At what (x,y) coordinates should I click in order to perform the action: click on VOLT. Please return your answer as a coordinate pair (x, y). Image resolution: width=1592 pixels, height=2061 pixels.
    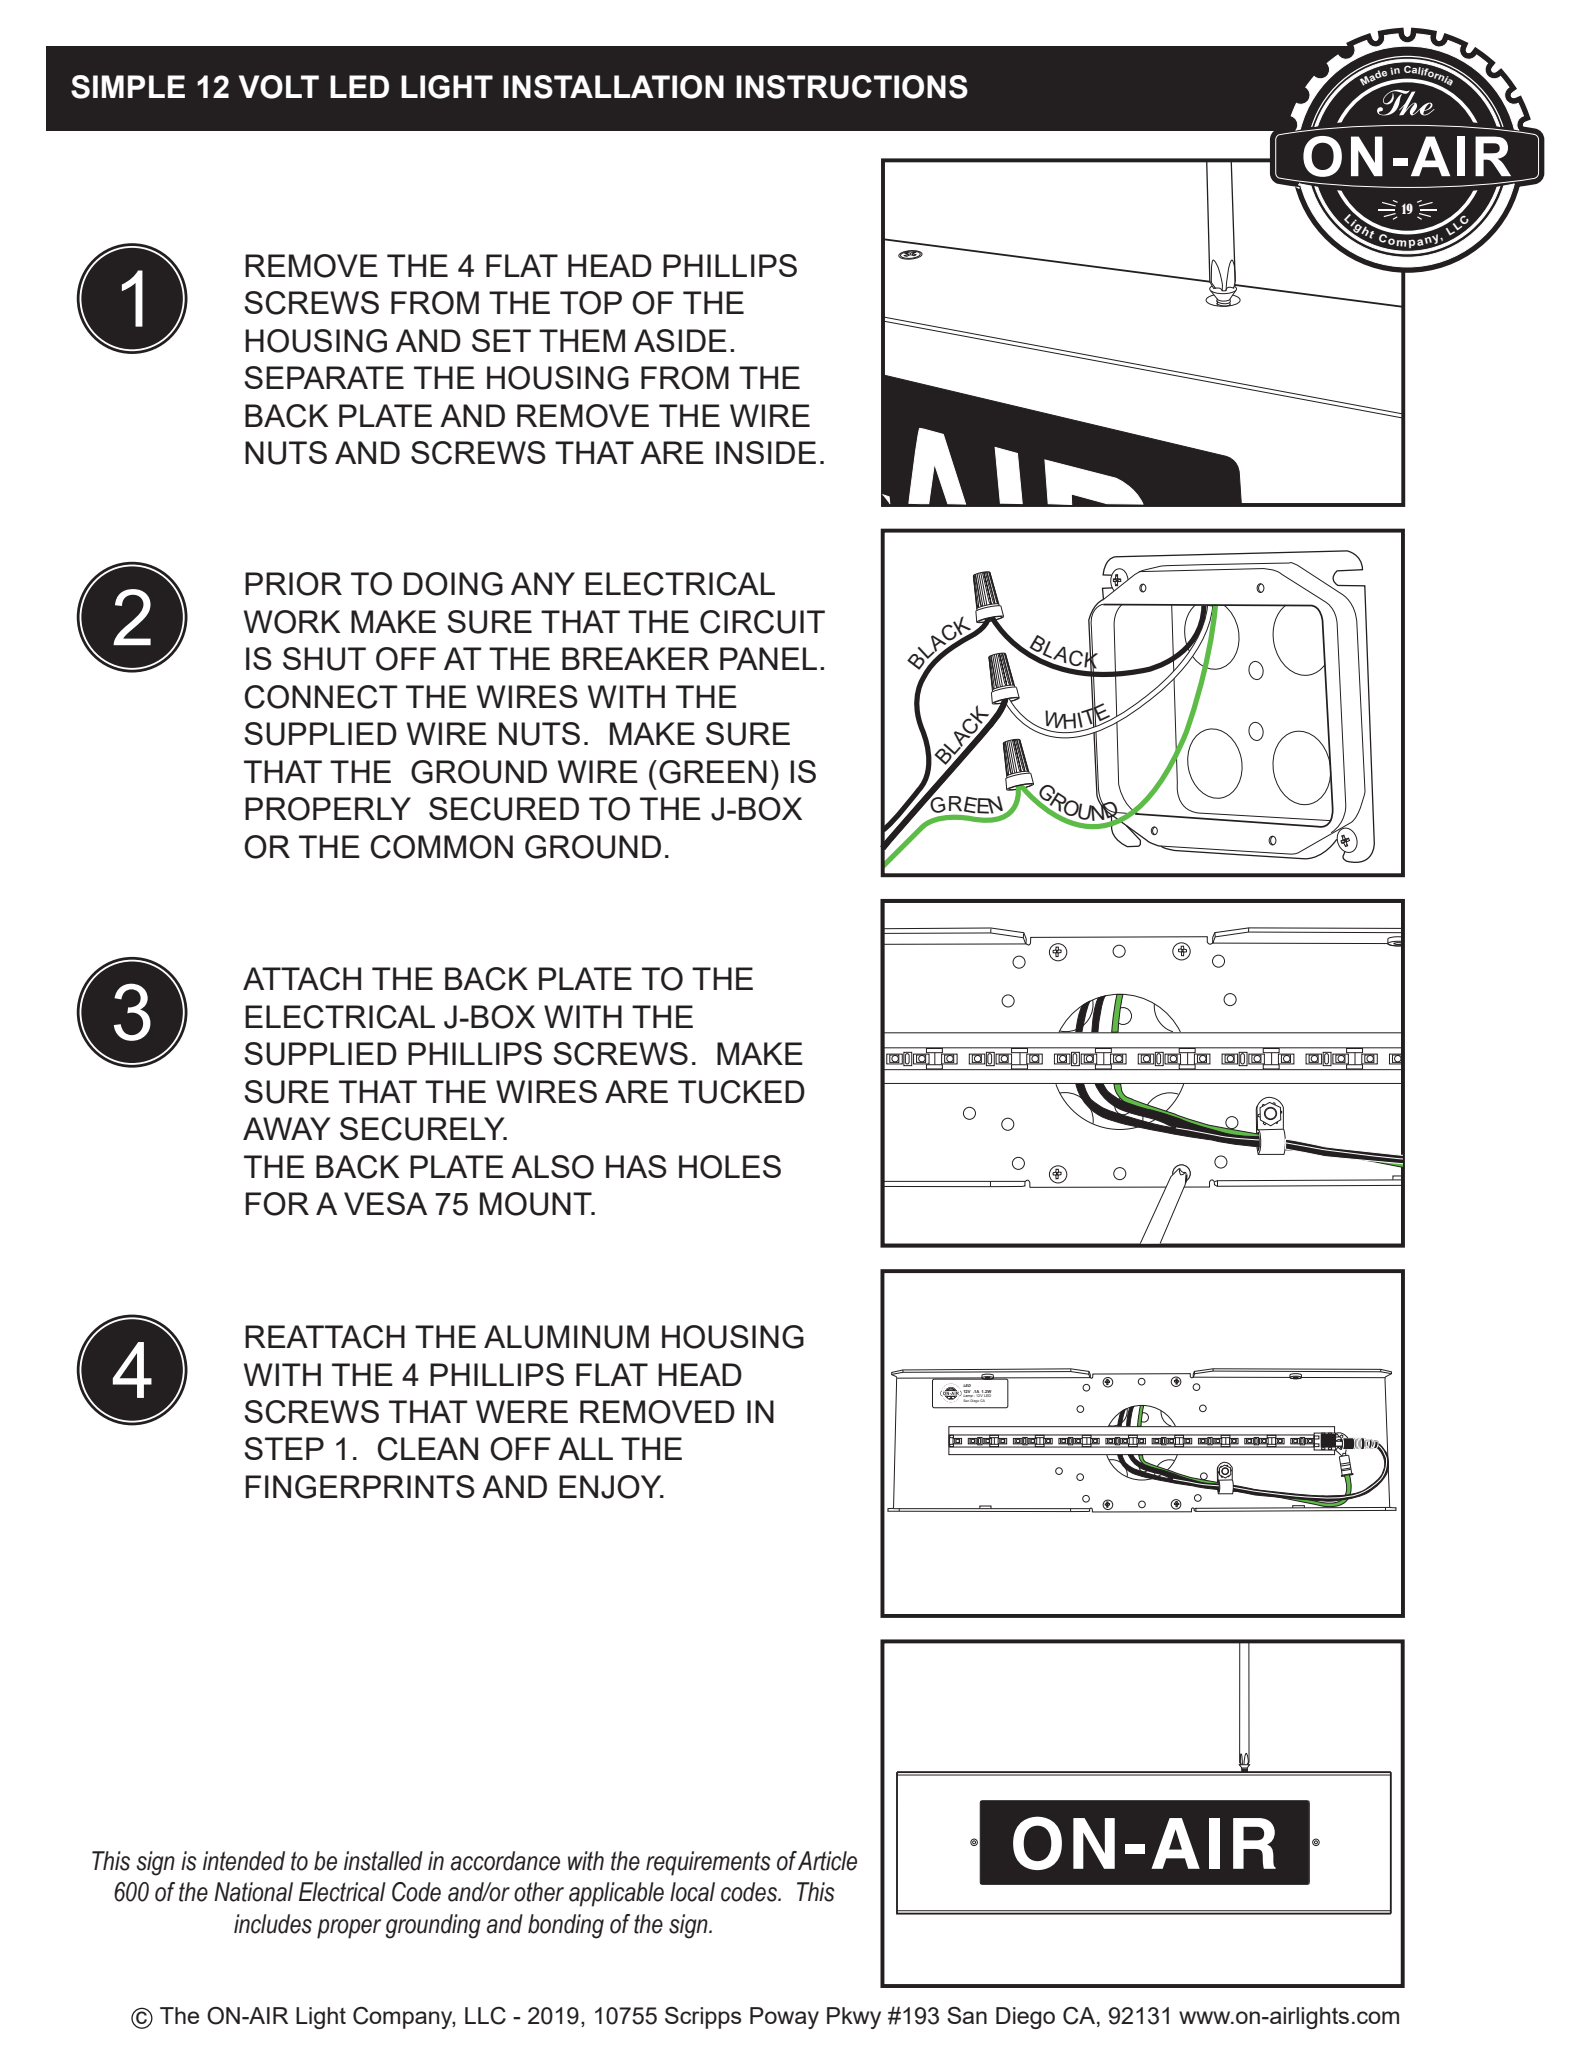
    Looking at the image, I should click on (279, 87).
